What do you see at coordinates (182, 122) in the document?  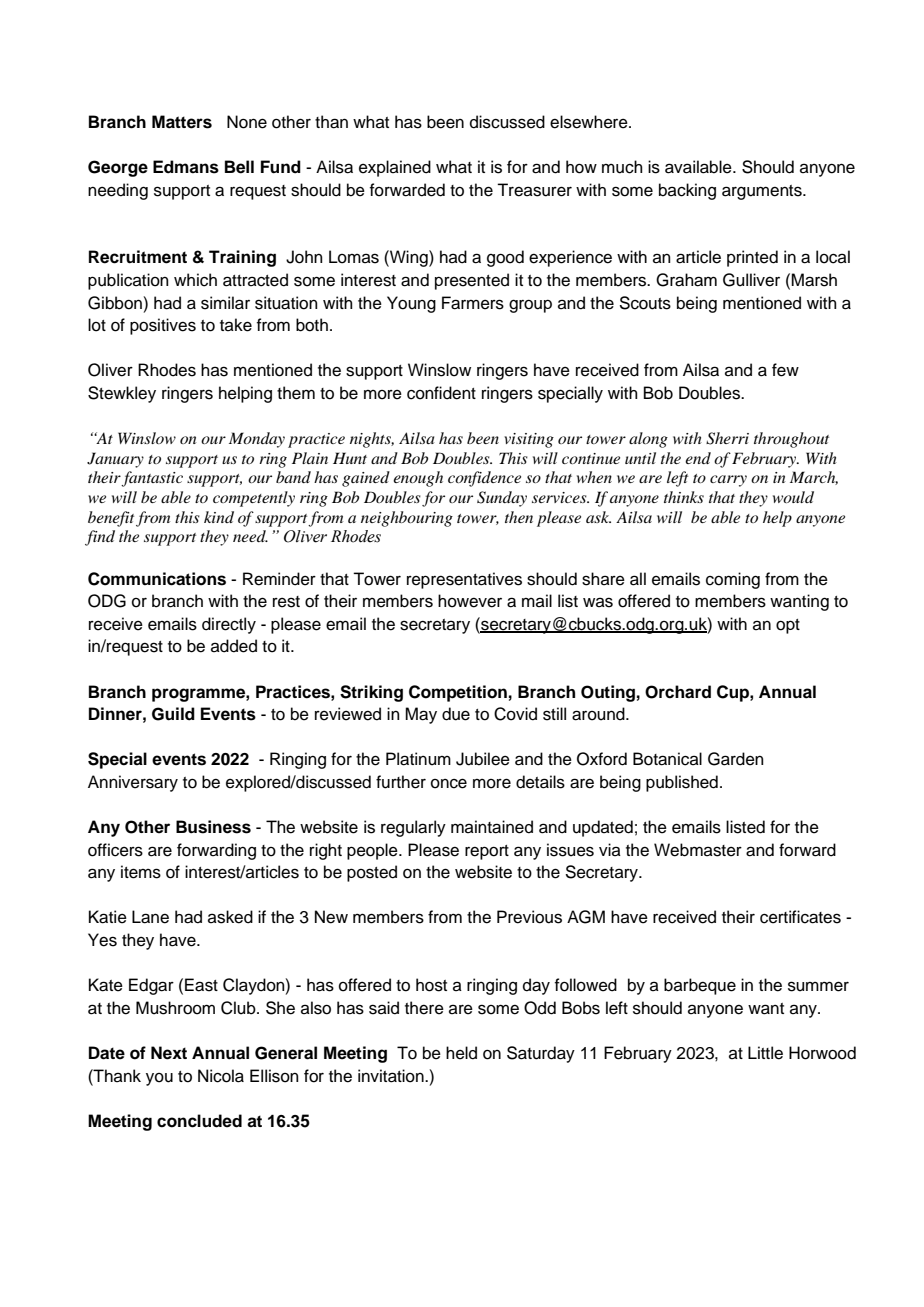 I see `Matters` at bounding box center [182, 122].
